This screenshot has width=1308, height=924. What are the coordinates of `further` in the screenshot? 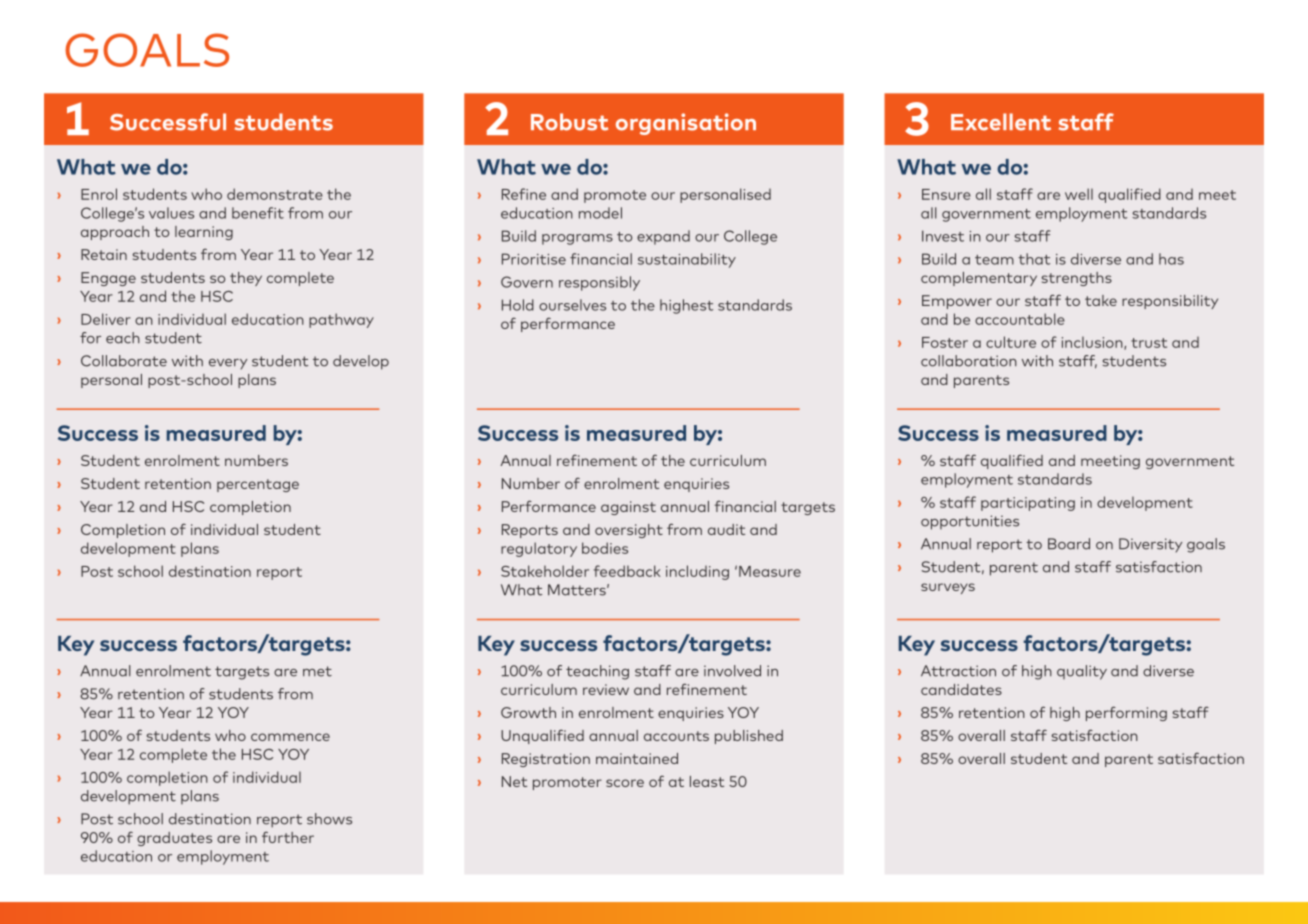 It's located at (288, 837).
